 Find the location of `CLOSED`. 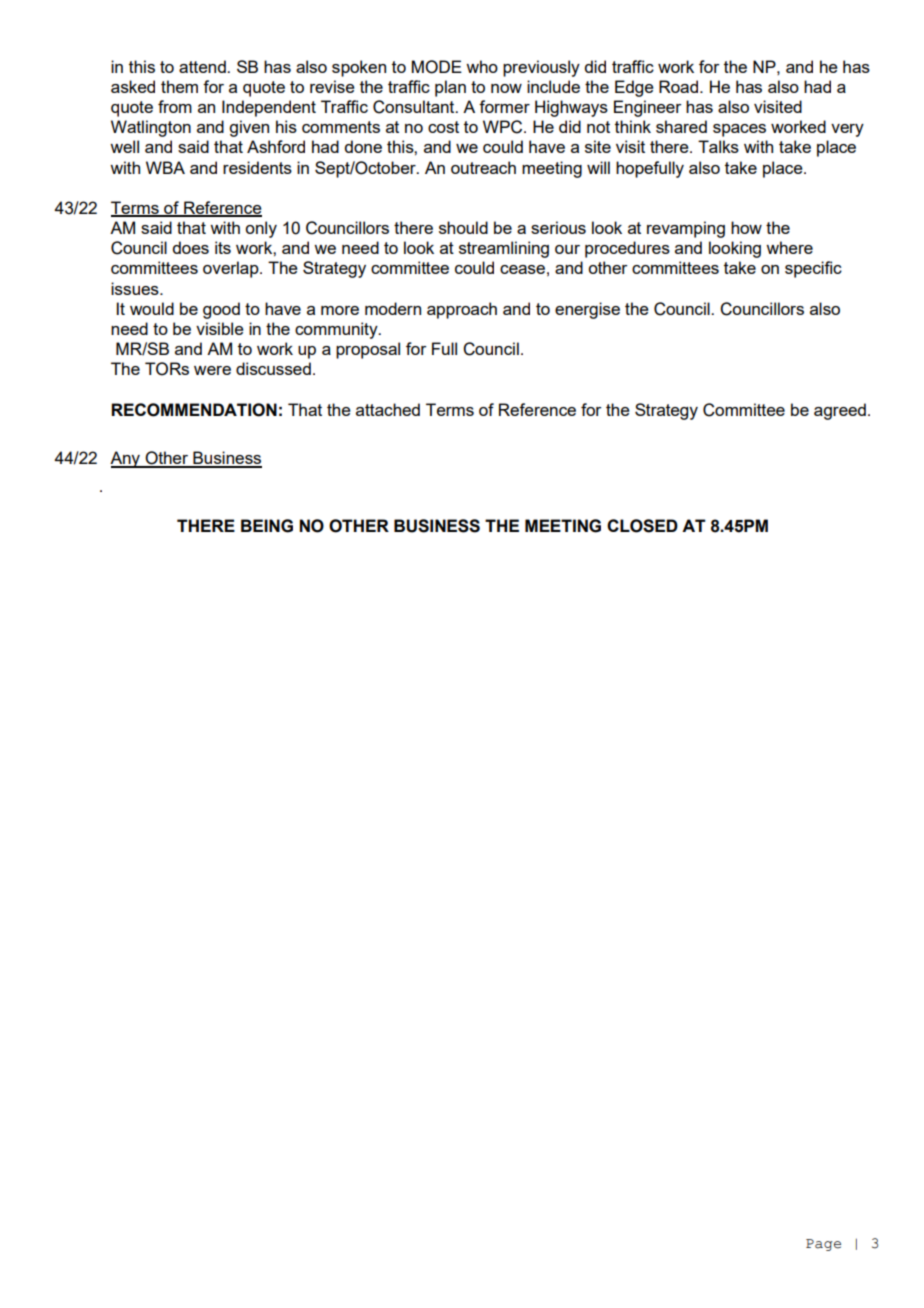

CLOSED is located at coordinates (642, 526).
